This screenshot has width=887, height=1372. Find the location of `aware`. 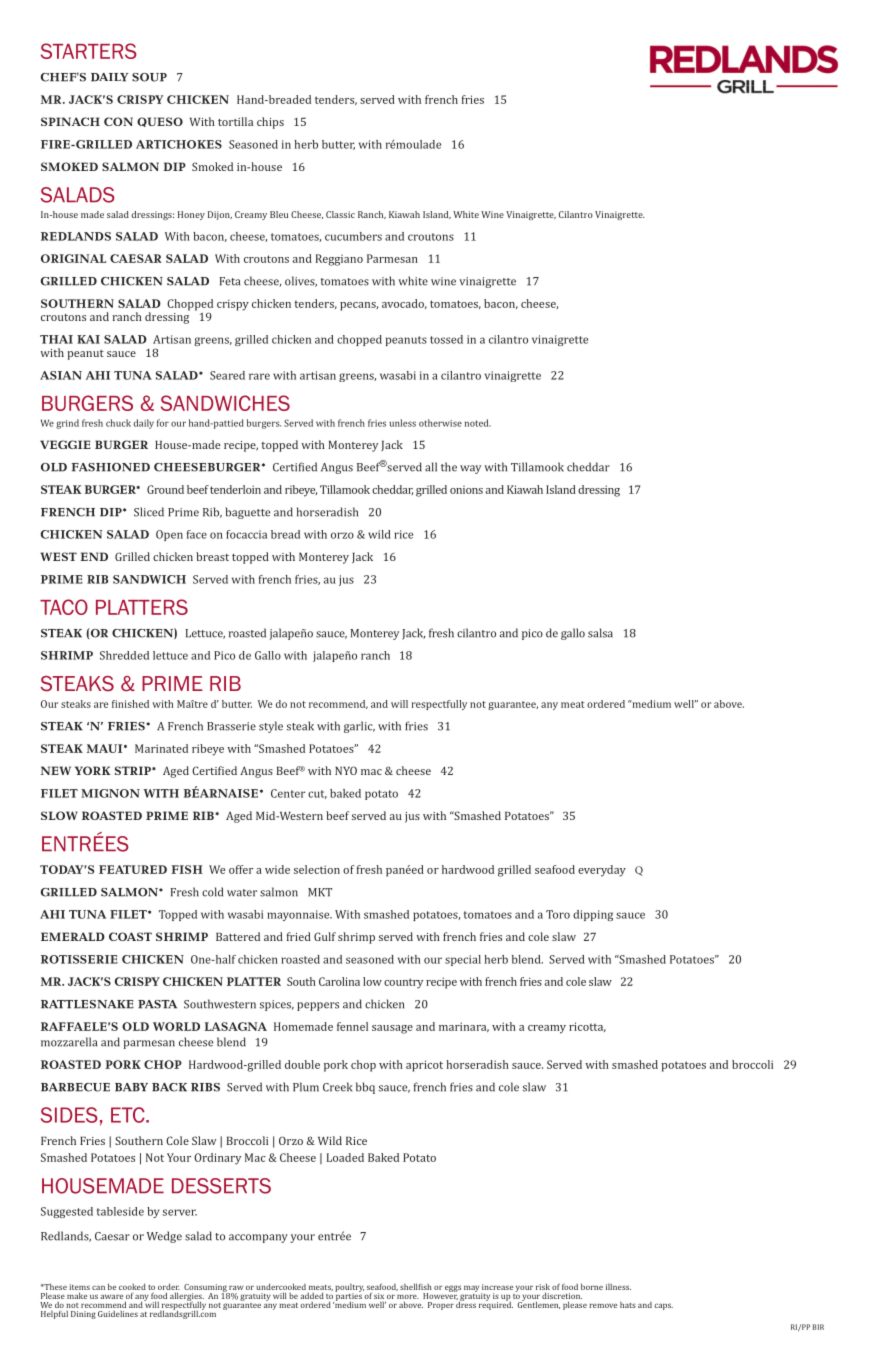

aware is located at coordinates (111, 1296).
